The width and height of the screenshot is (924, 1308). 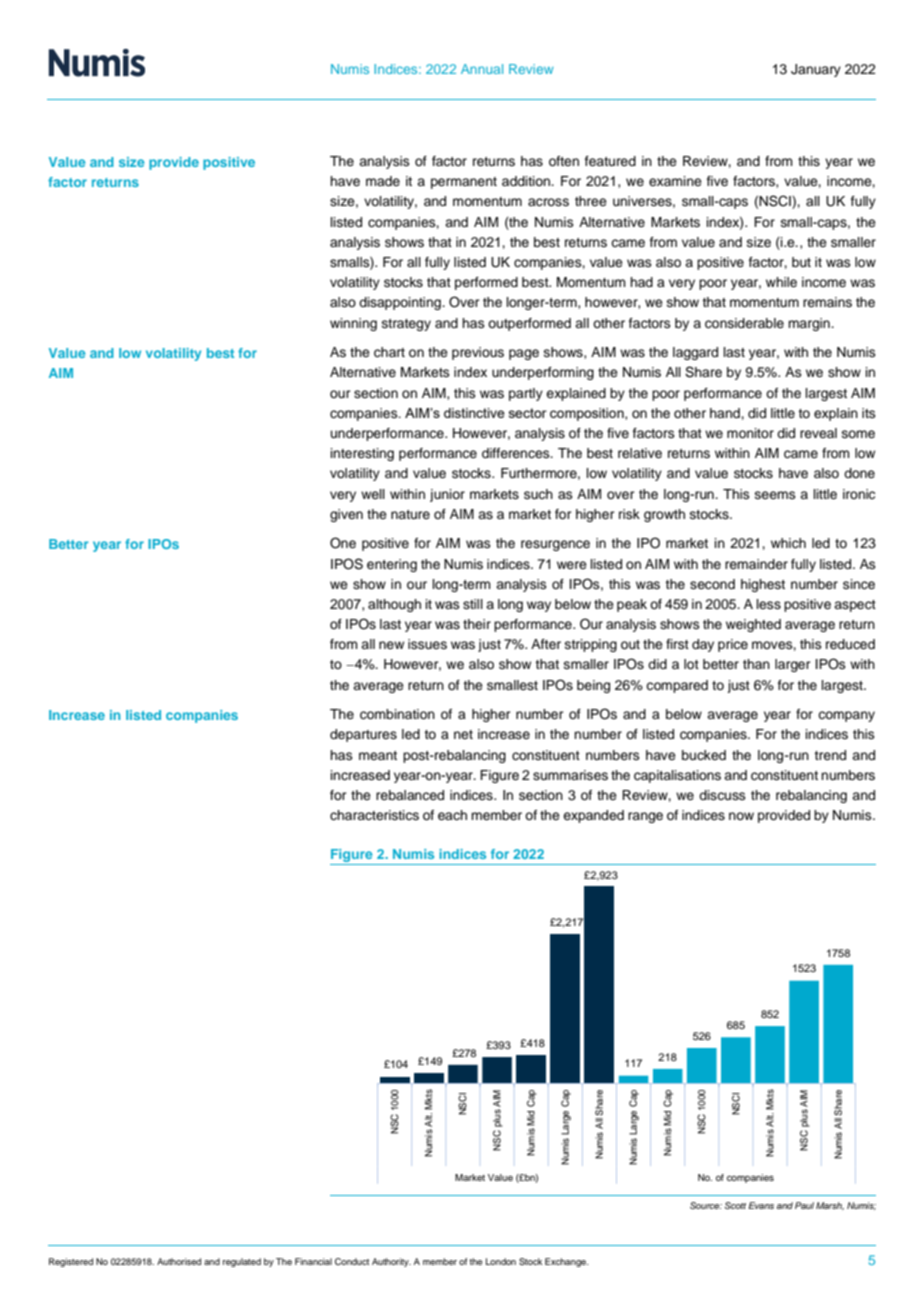 What do you see at coordinates (427, 644) in the screenshot?
I see `issues` at bounding box center [427, 644].
